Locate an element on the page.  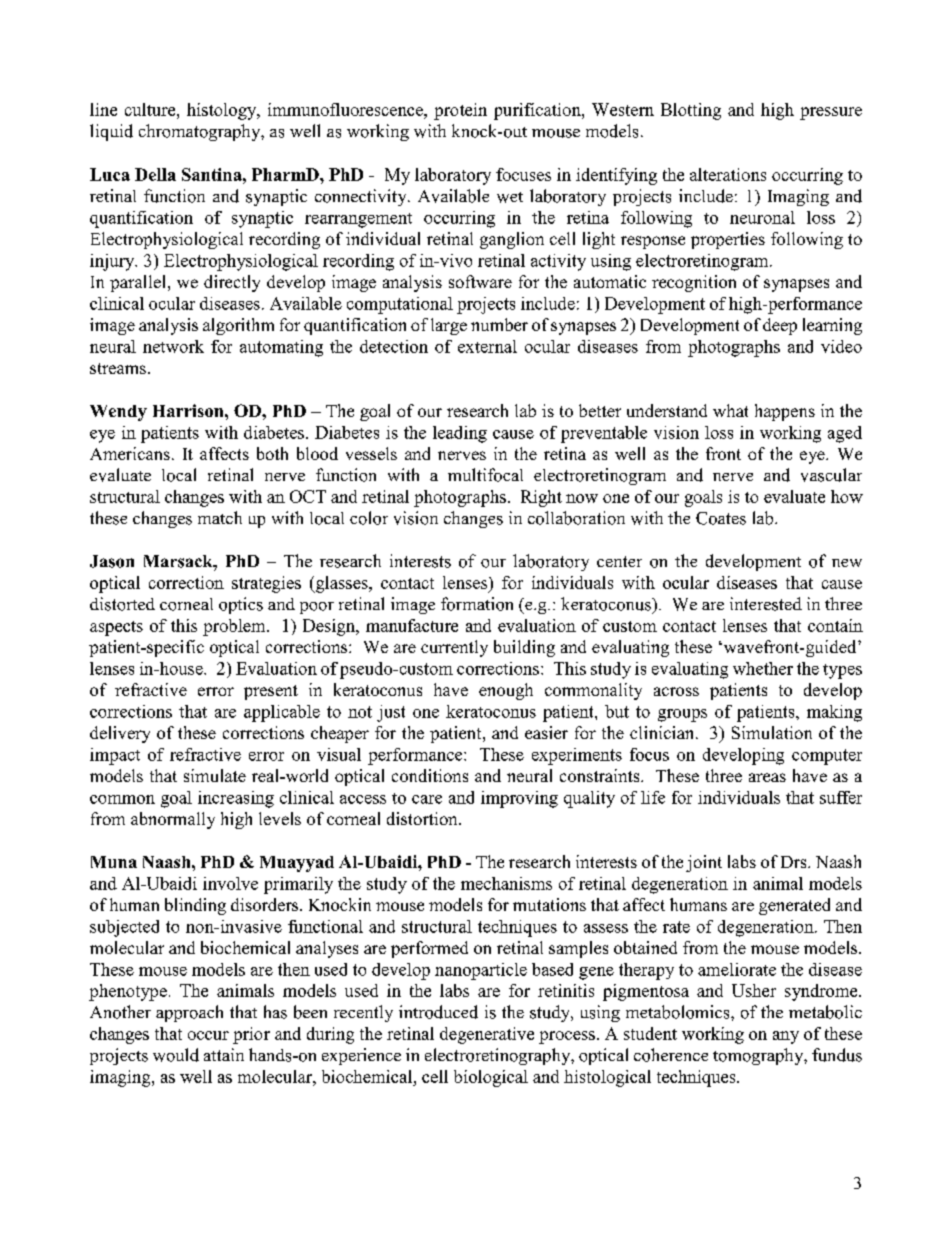
biological is located at coordinates (491, 1078).
